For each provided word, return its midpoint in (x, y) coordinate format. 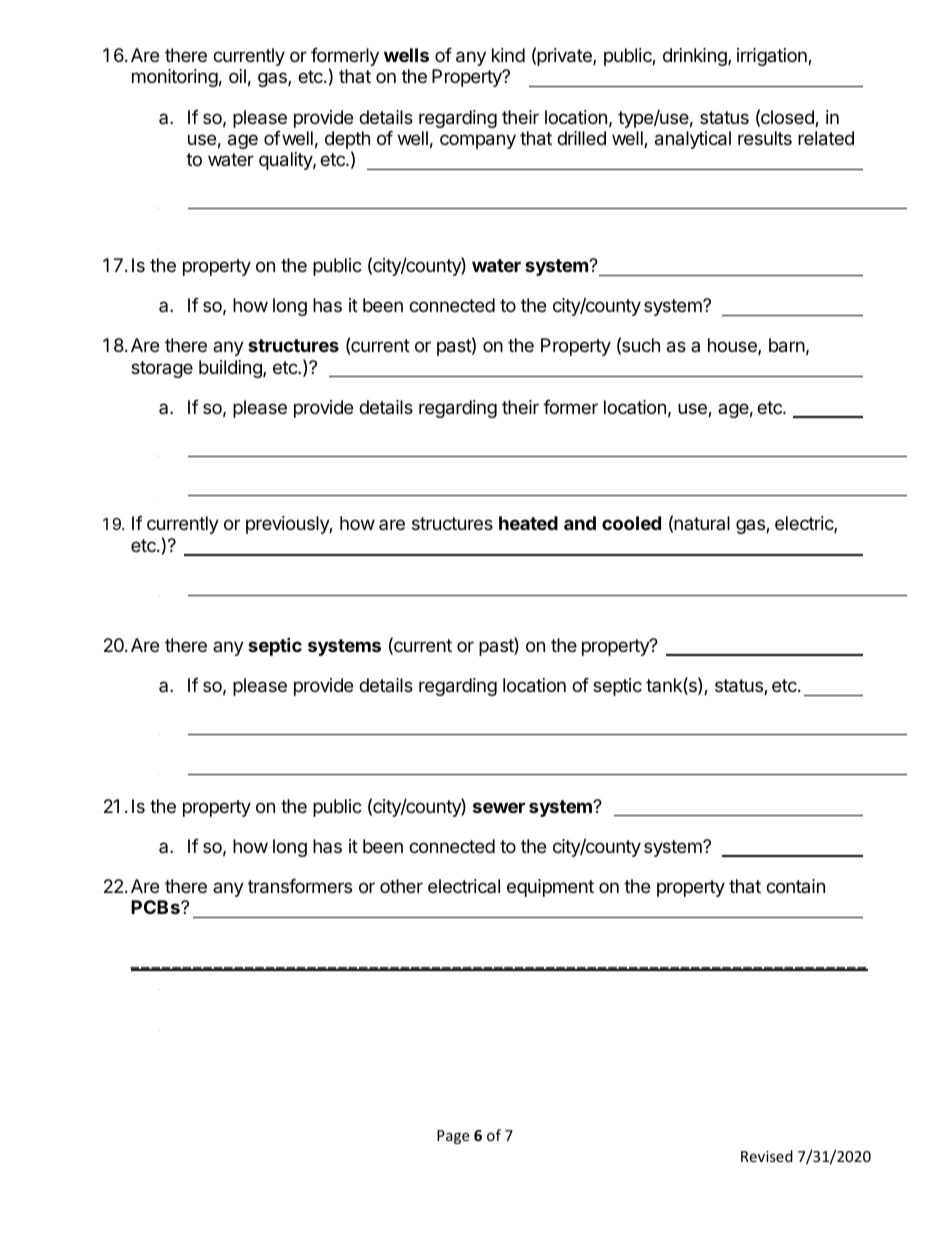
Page (453, 1137)
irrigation (773, 57)
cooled (631, 523)
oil (237, 76)
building (231, 369)
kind (508, 55)
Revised (767, 1156)
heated (528, 523)
